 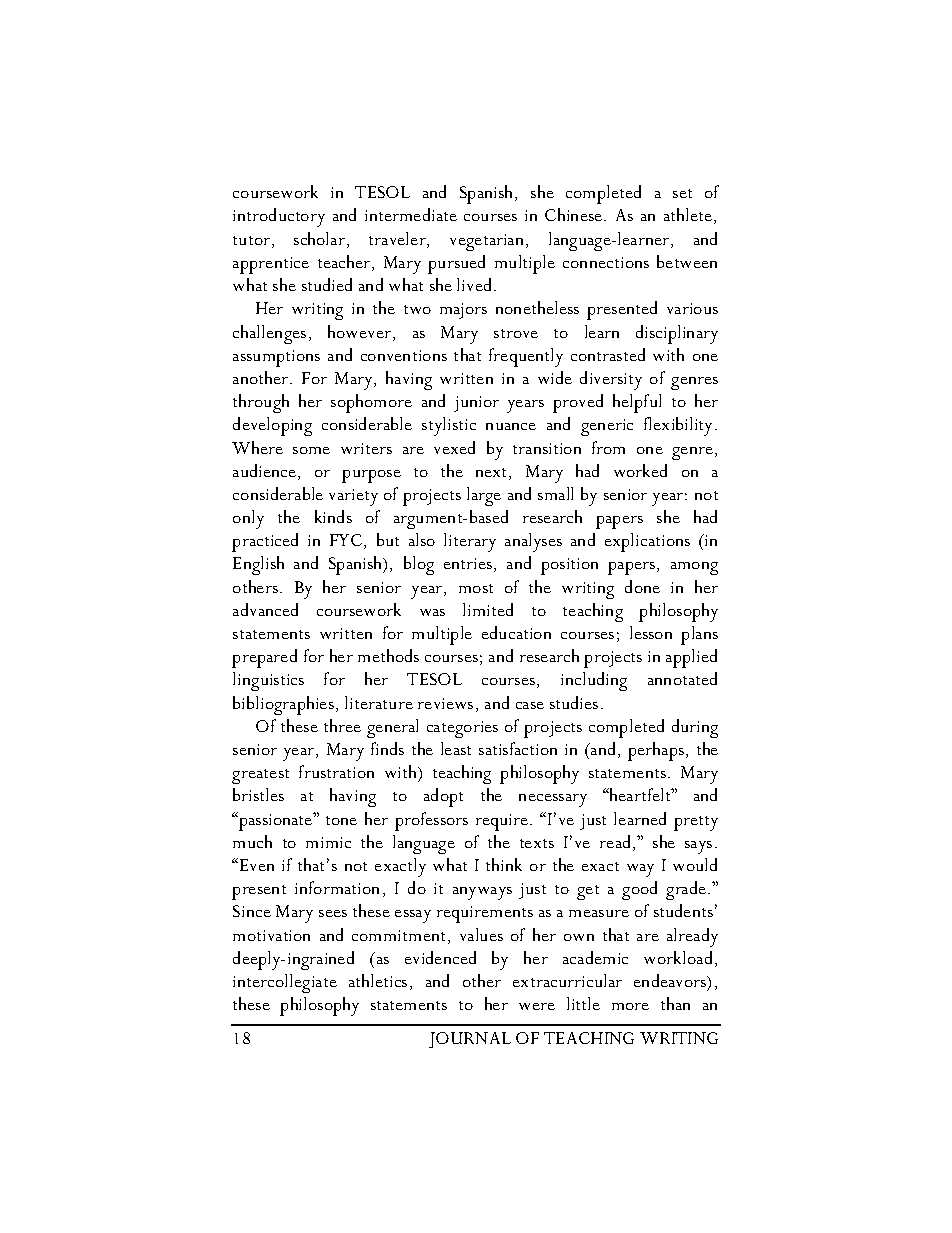 What do you see at coordinates (470, 1040) in the document?
I see `JOURNAL` at bounding box center [470, 1040].
